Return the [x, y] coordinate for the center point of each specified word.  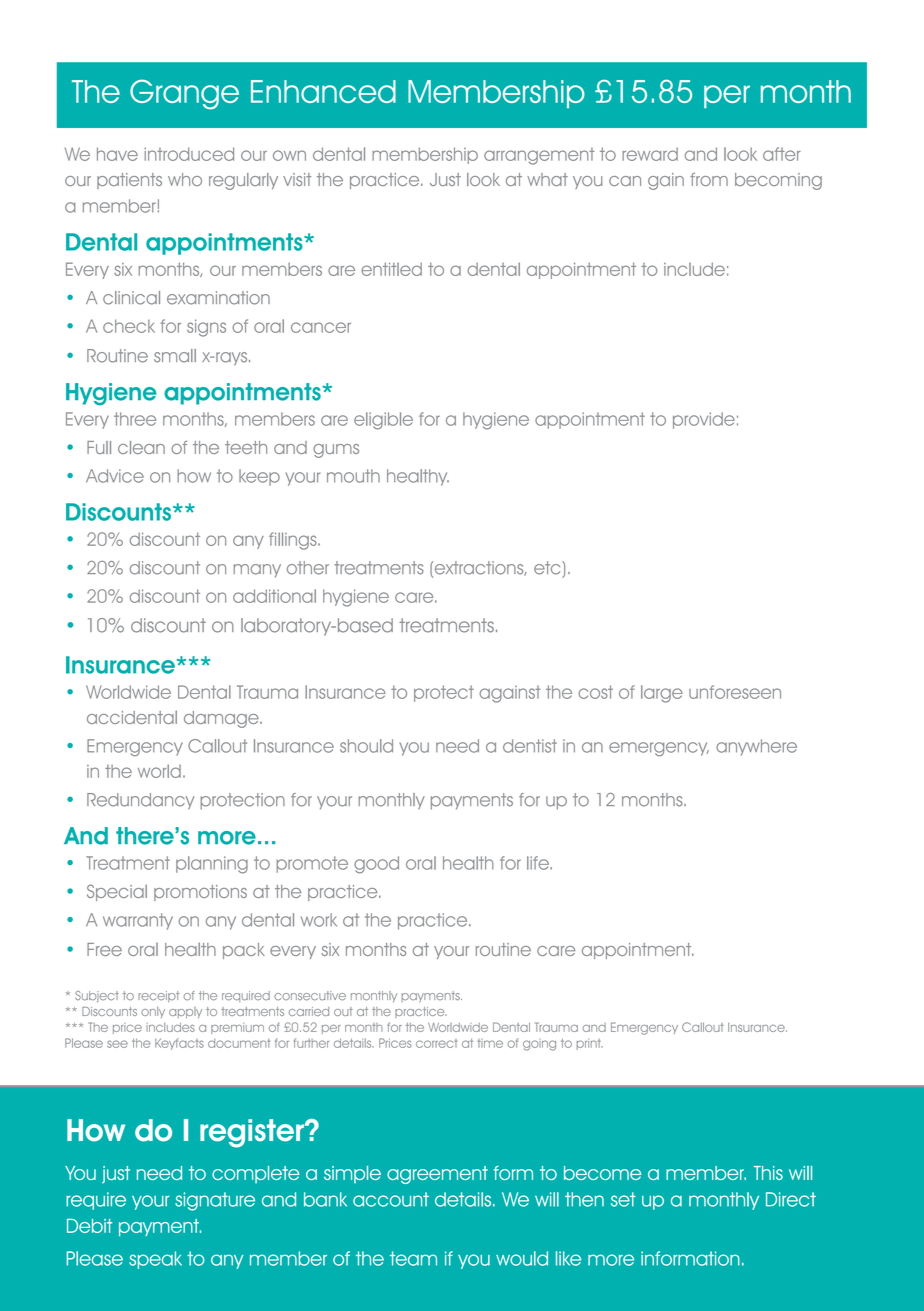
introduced [189, 154]
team [413, 1258]
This [768, 1173]
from [709, 179]
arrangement [539, 156]
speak [155, 1260]
